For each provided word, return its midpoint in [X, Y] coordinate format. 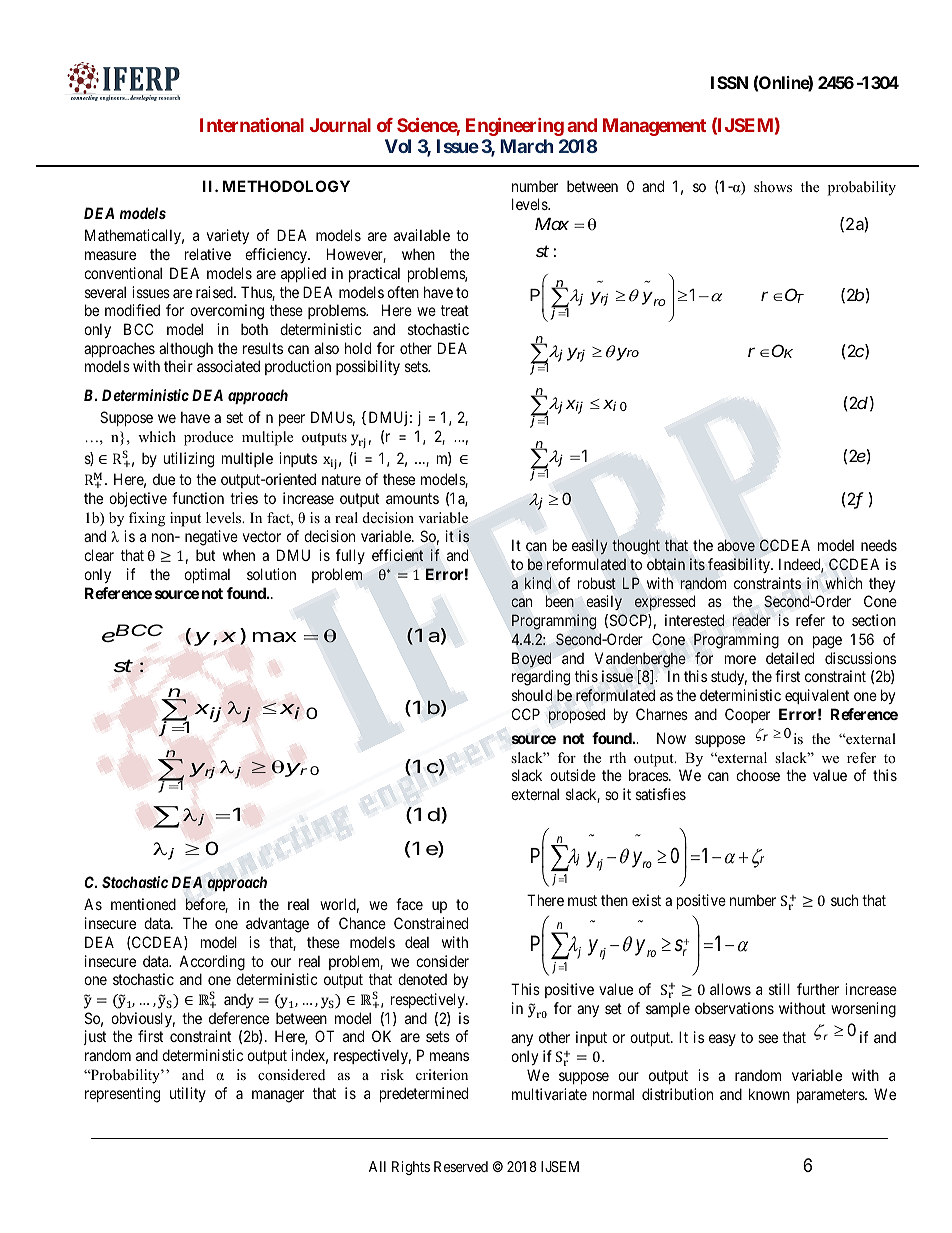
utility [188, 1094]
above [736, 545]
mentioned [143, 904]
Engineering [515, 127]
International [252, 125]
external [535, 794]
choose [758, 775]
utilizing [189, 460]
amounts [412, 498]
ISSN [729, 82]
